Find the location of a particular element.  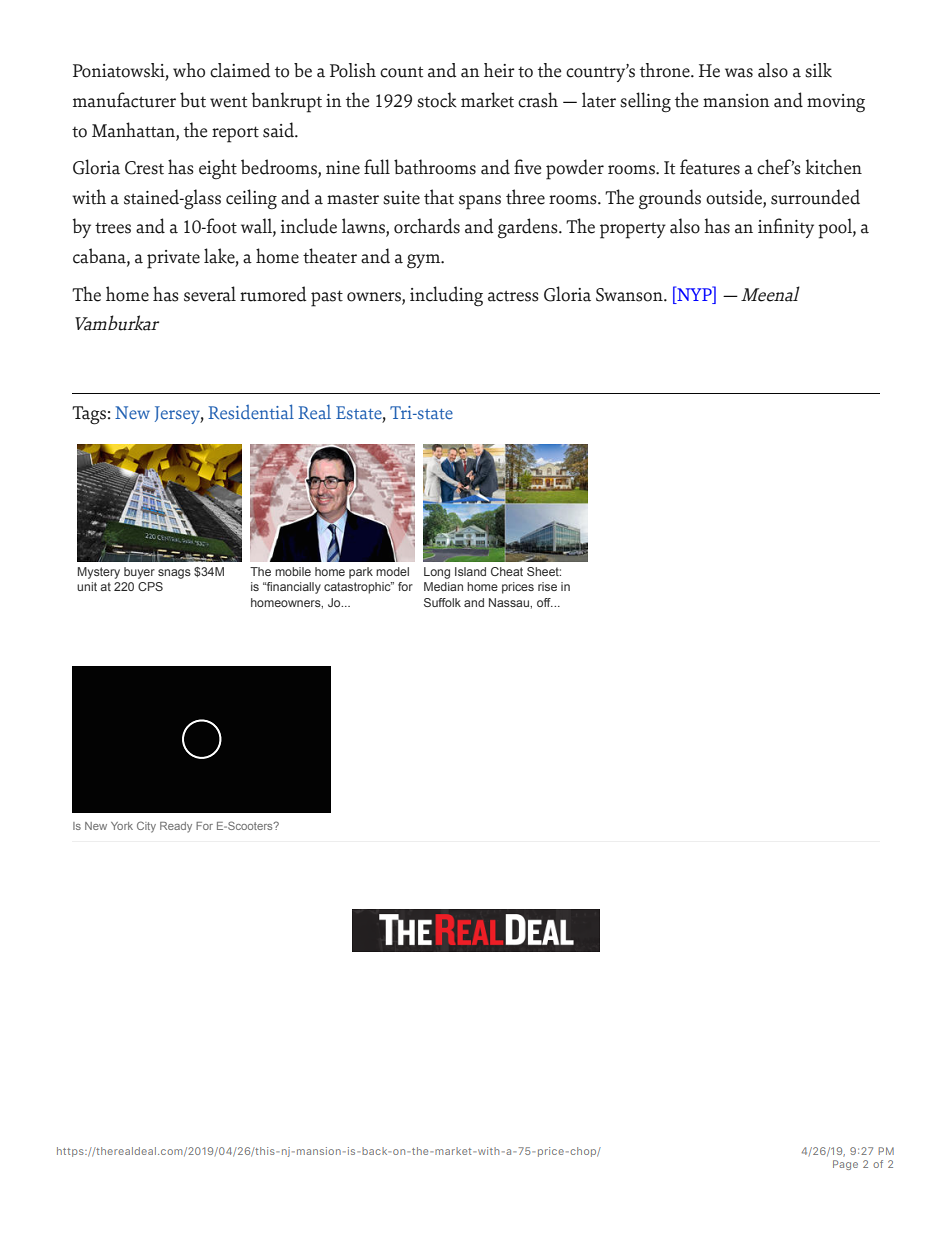

was is located at coordinates (739, 73).
